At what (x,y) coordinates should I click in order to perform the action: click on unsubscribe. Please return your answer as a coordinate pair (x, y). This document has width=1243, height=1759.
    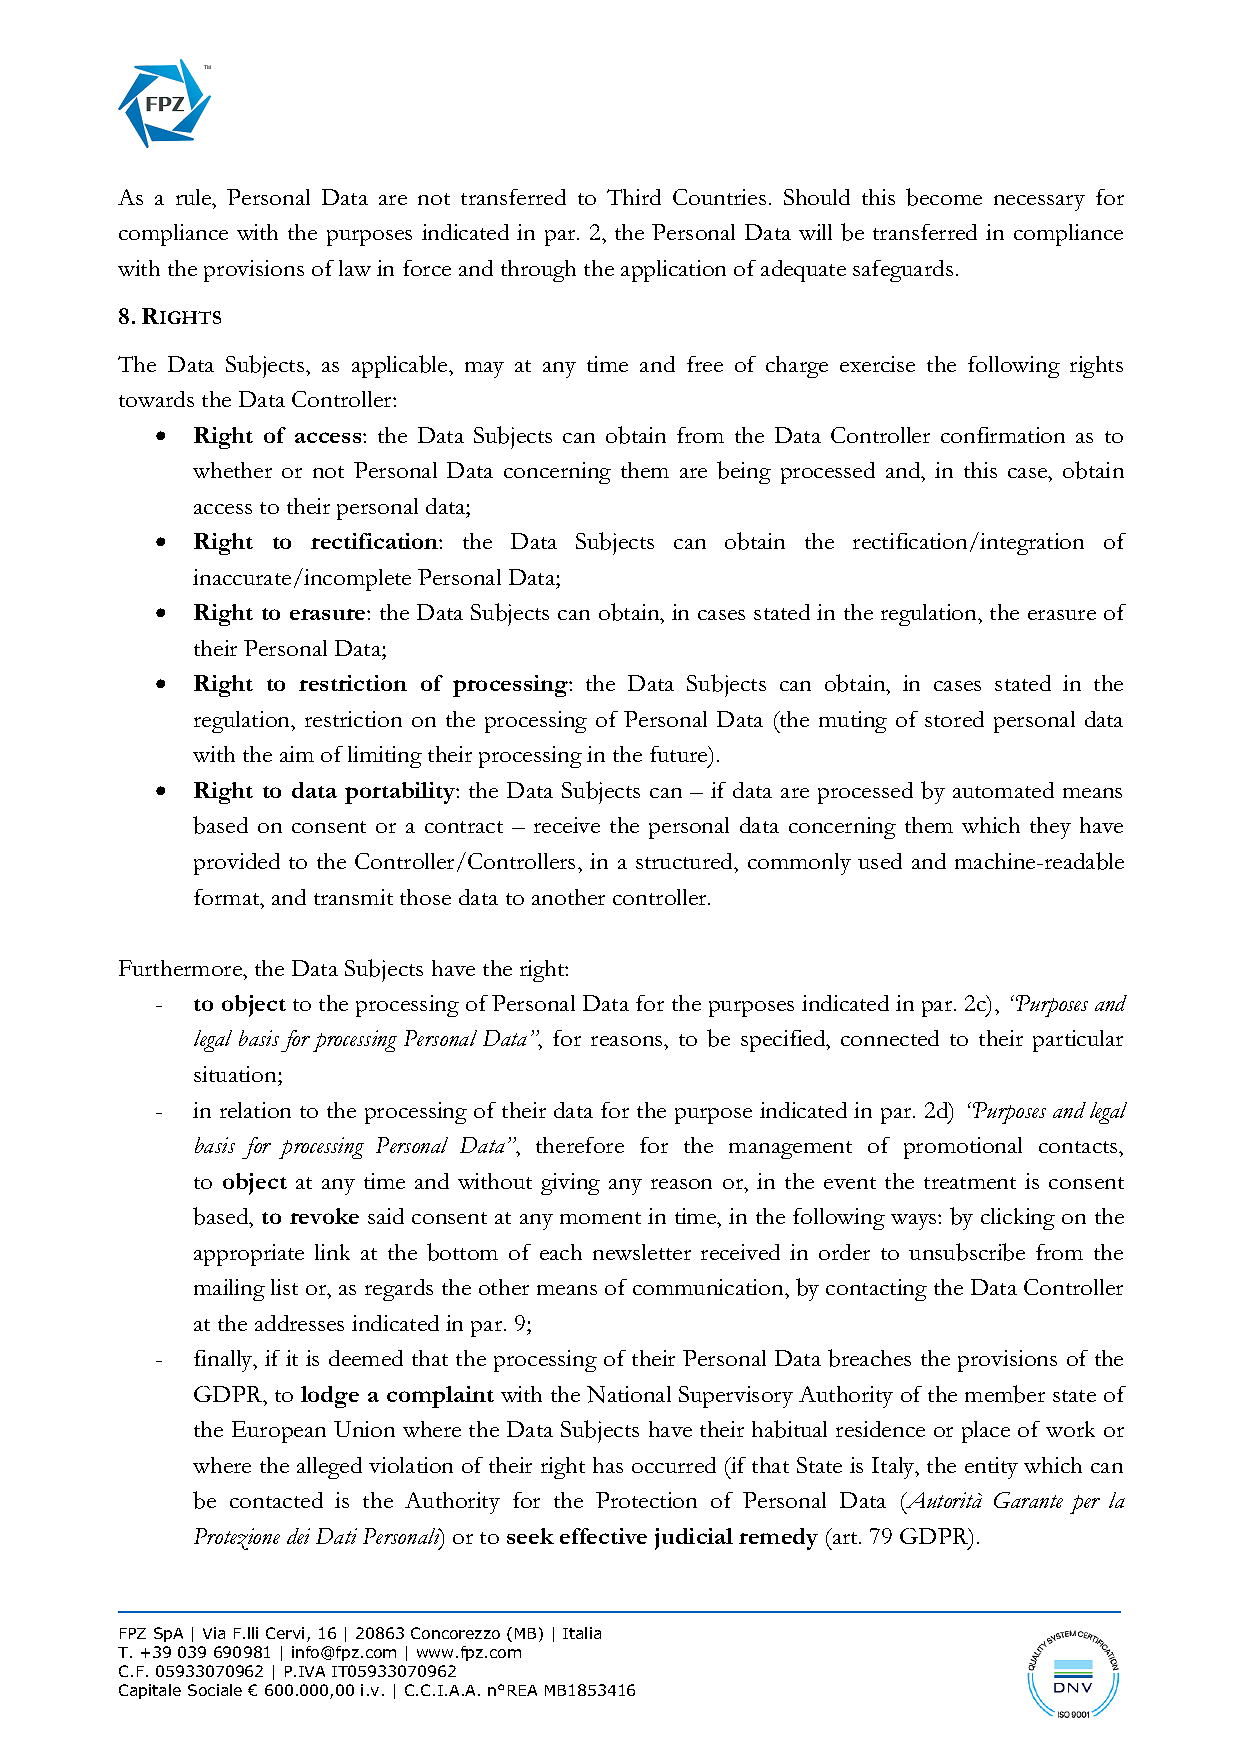
    Looking at the image, I should click on (967, 1252).
